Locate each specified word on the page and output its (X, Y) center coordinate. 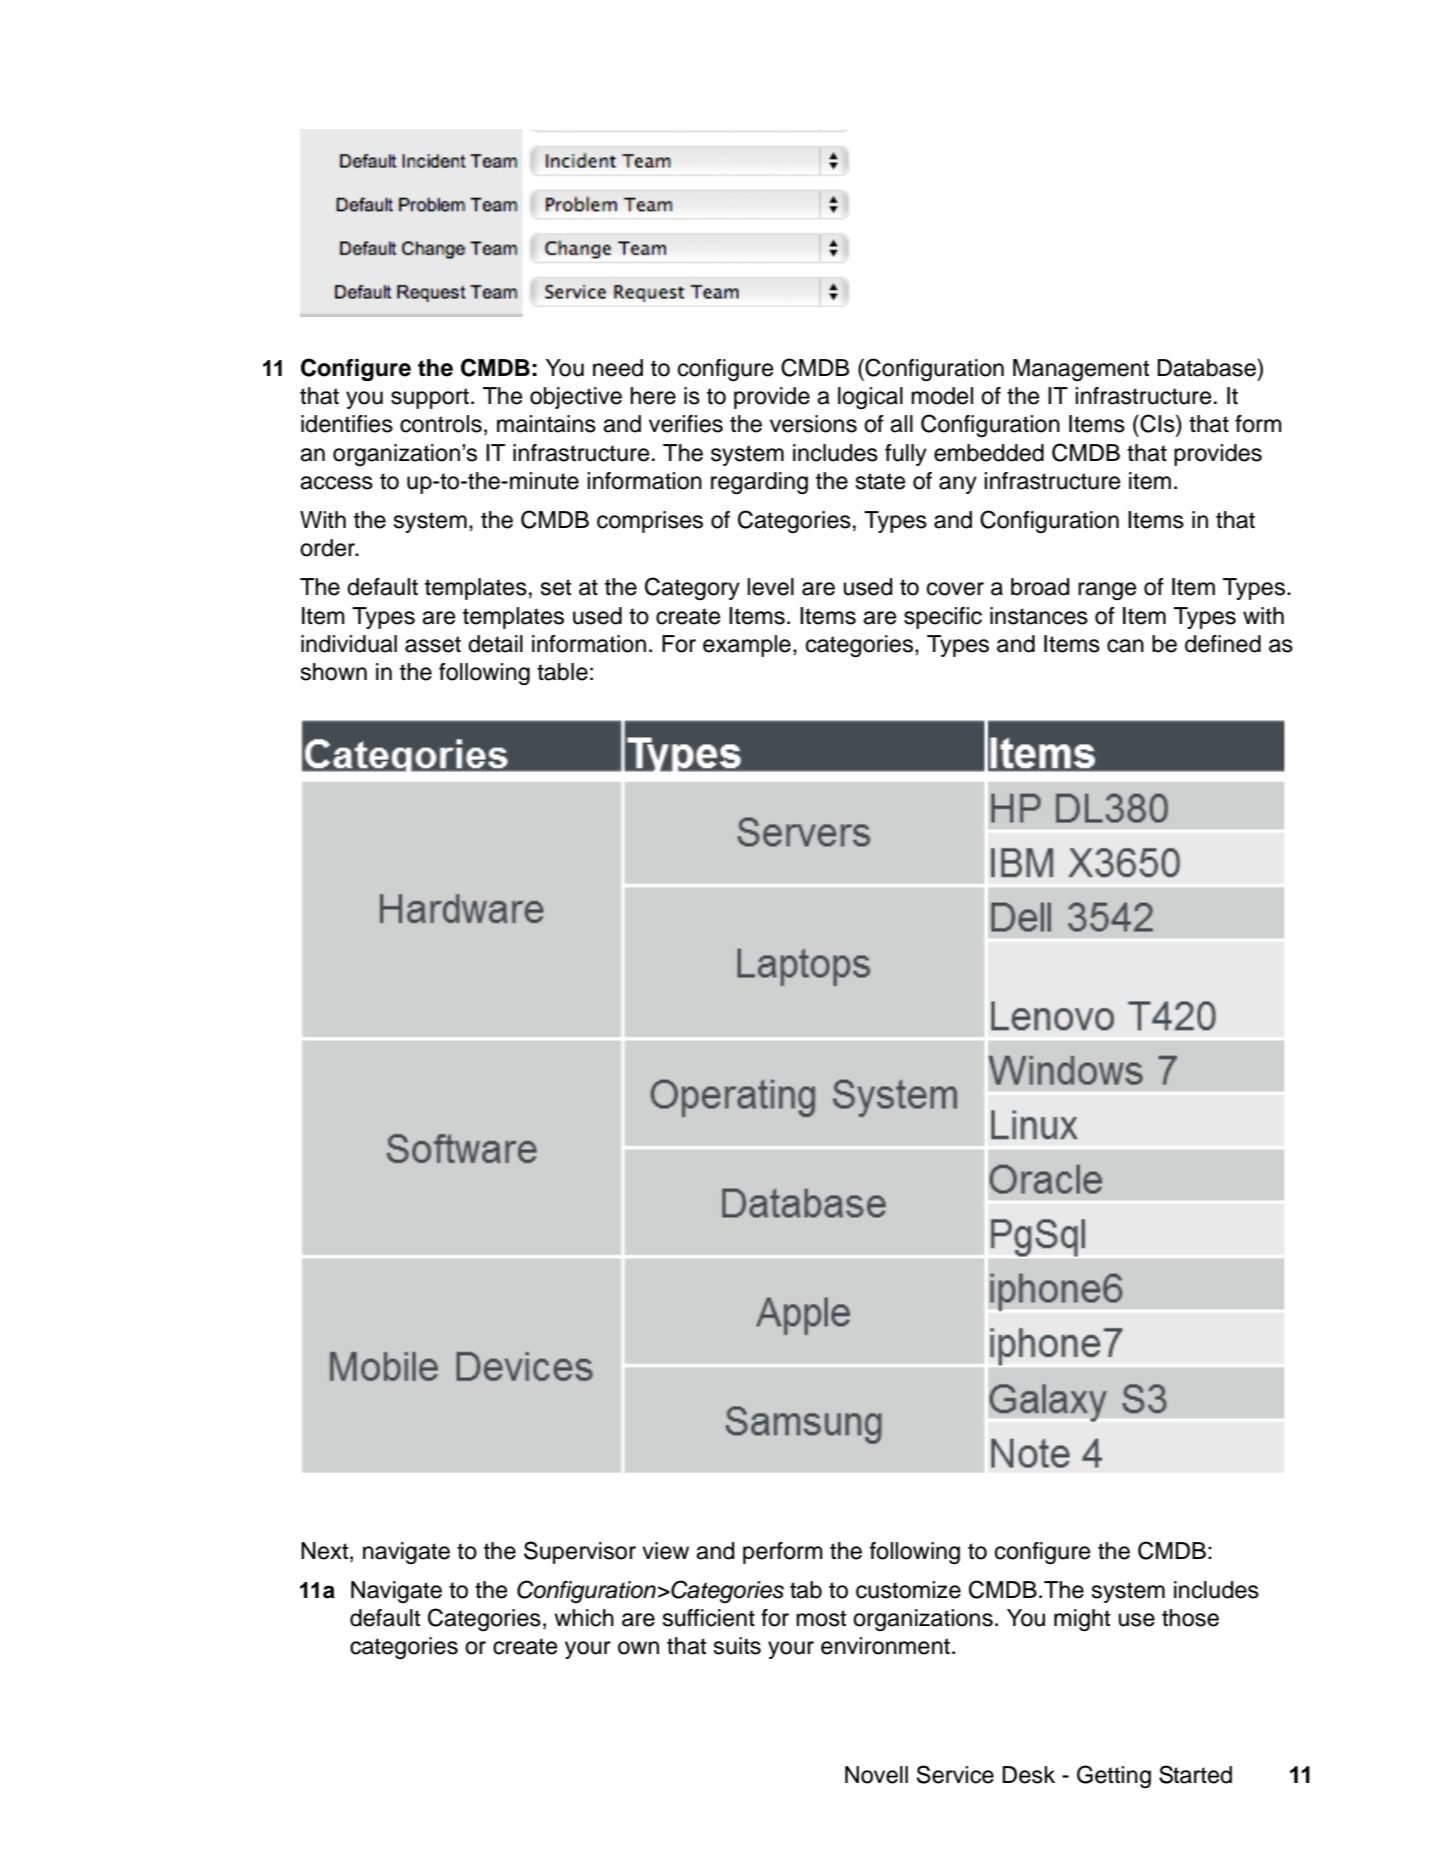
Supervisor (580, 1552)
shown (333, 672)
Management (1081, 370)
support (430, 398)
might (1082, 1620)
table (562, 672)
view (665, 1551)
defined (1223, 644)
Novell (876, 1775)
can (1125, 646)
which (584, 1618)
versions (813, 424)
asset (433, 644)
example (747, 646)
